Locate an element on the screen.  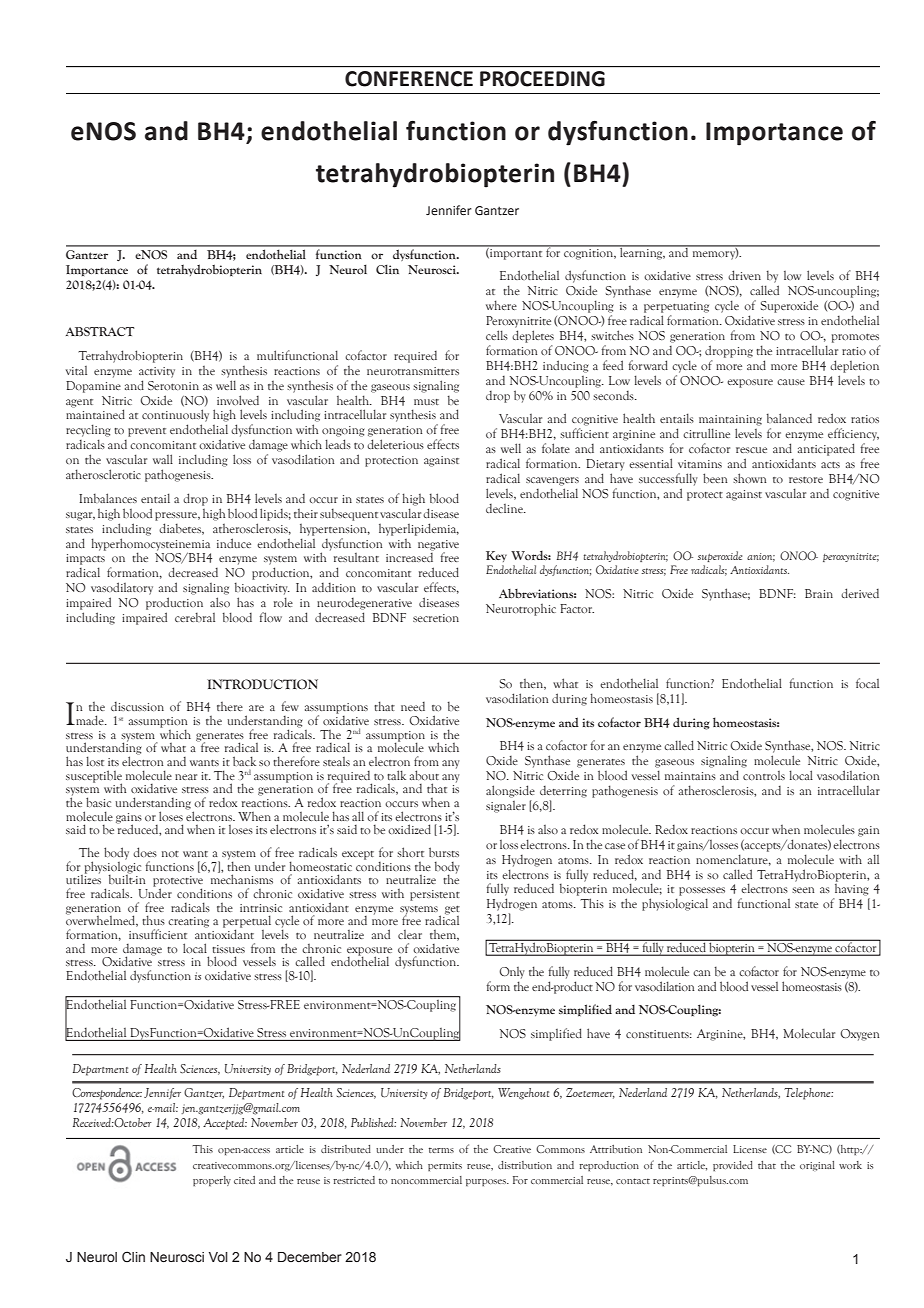
driven is located at coordinates (744, 275).
